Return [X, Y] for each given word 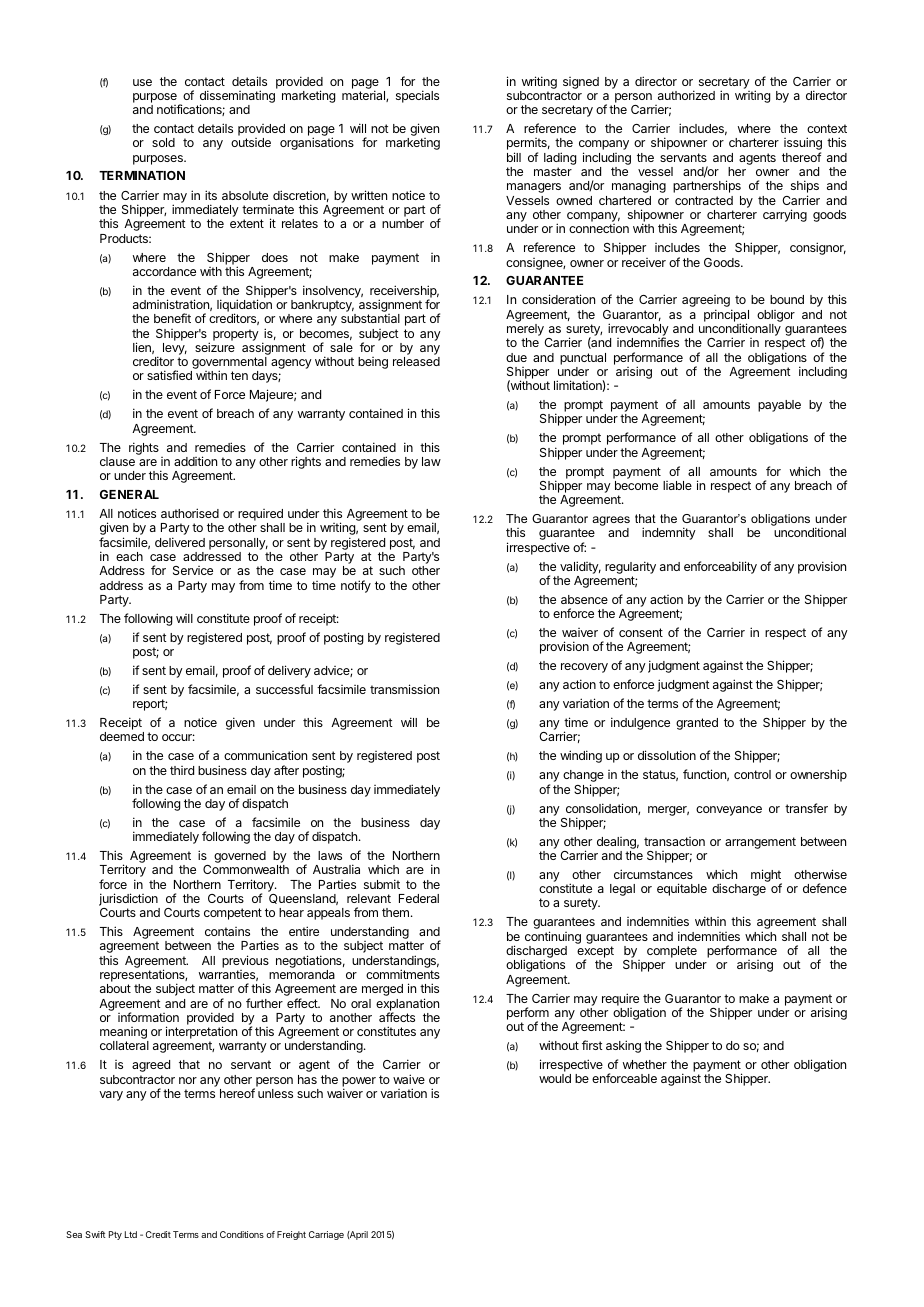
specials [417, 96]
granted [697, 724]
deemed [122, 736]
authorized [686, 95]
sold [163, 142]
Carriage [326, 1235]
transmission [404, 689]
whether [645, 1064]
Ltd [131, 1234]
